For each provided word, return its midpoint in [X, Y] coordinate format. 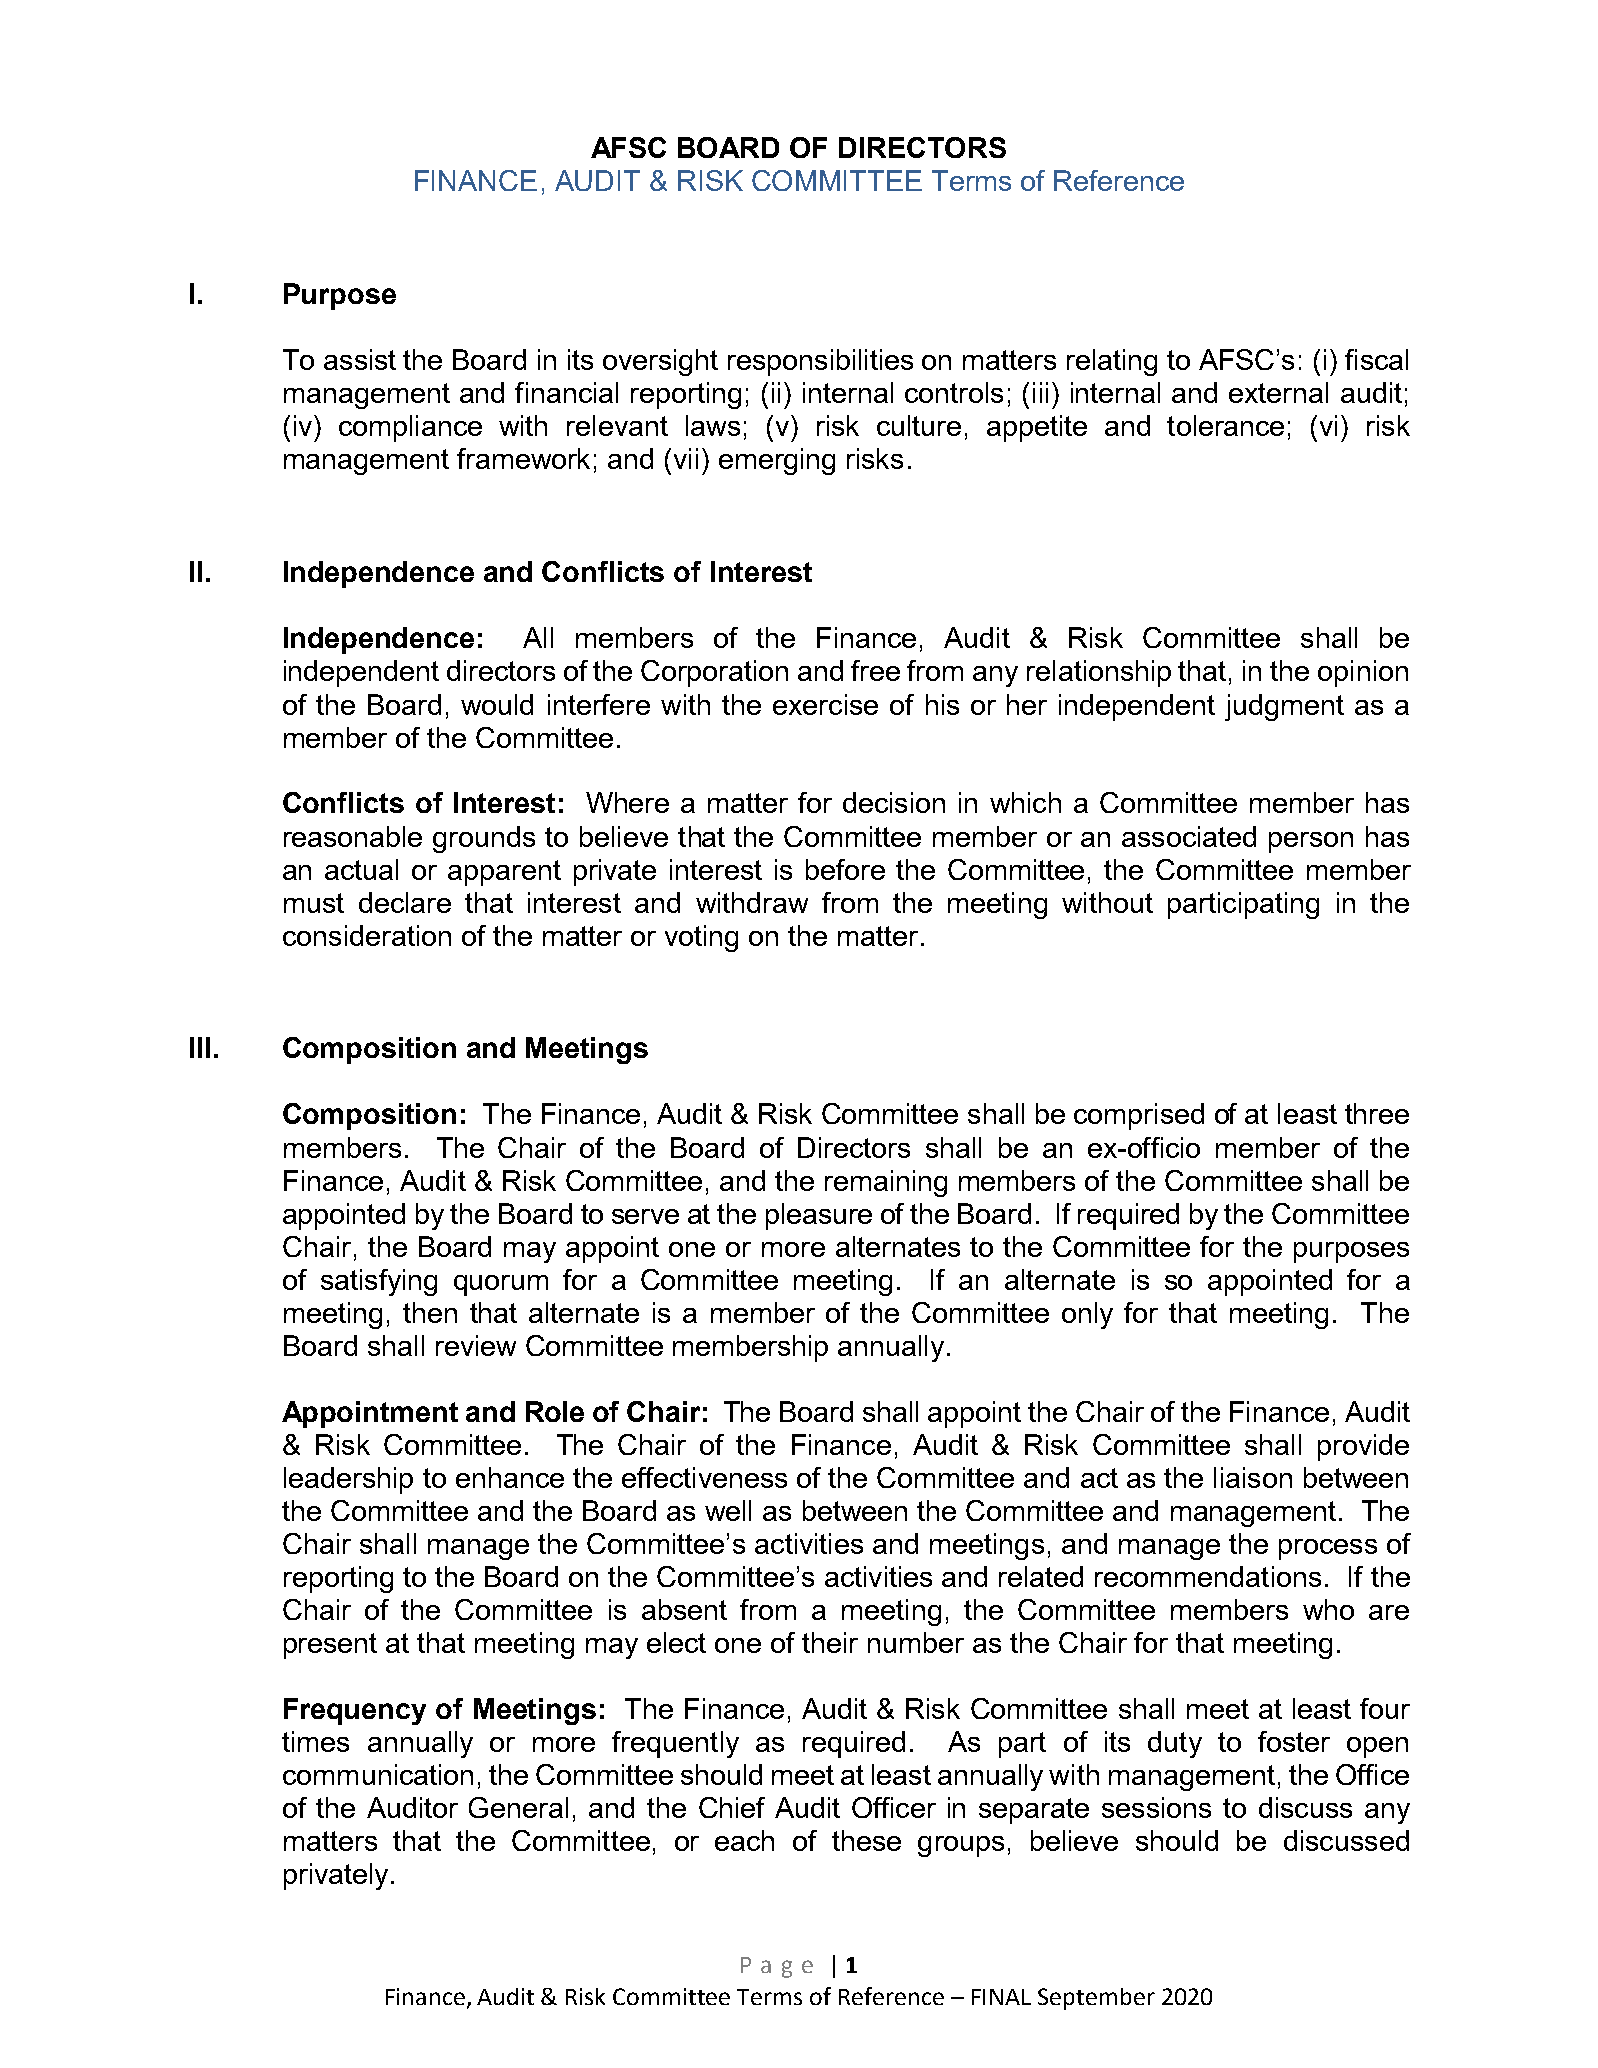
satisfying [379, 1282]
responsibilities [820, 362]
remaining [886, 1183]
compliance [410, 428]
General [518, 1807]
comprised [1139, 1116]
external [1278, 392]
